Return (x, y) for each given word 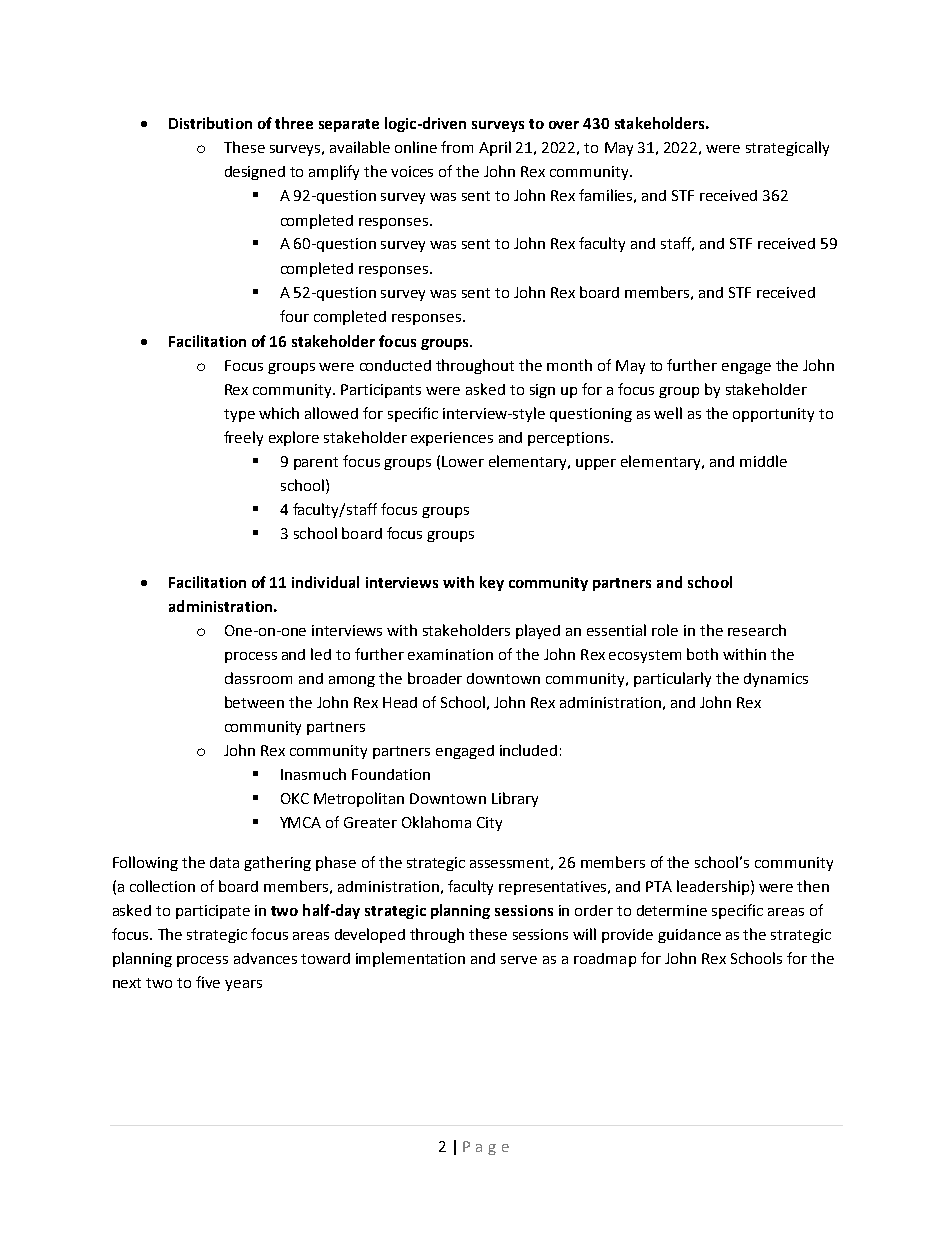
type (239, 415)
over (564, 125)
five (208, 982)
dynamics (776, 680)
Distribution (210, 123)
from (457, 147)
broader (435, 678)
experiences (452, 439)
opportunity (773, 415)
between (254, 702)
